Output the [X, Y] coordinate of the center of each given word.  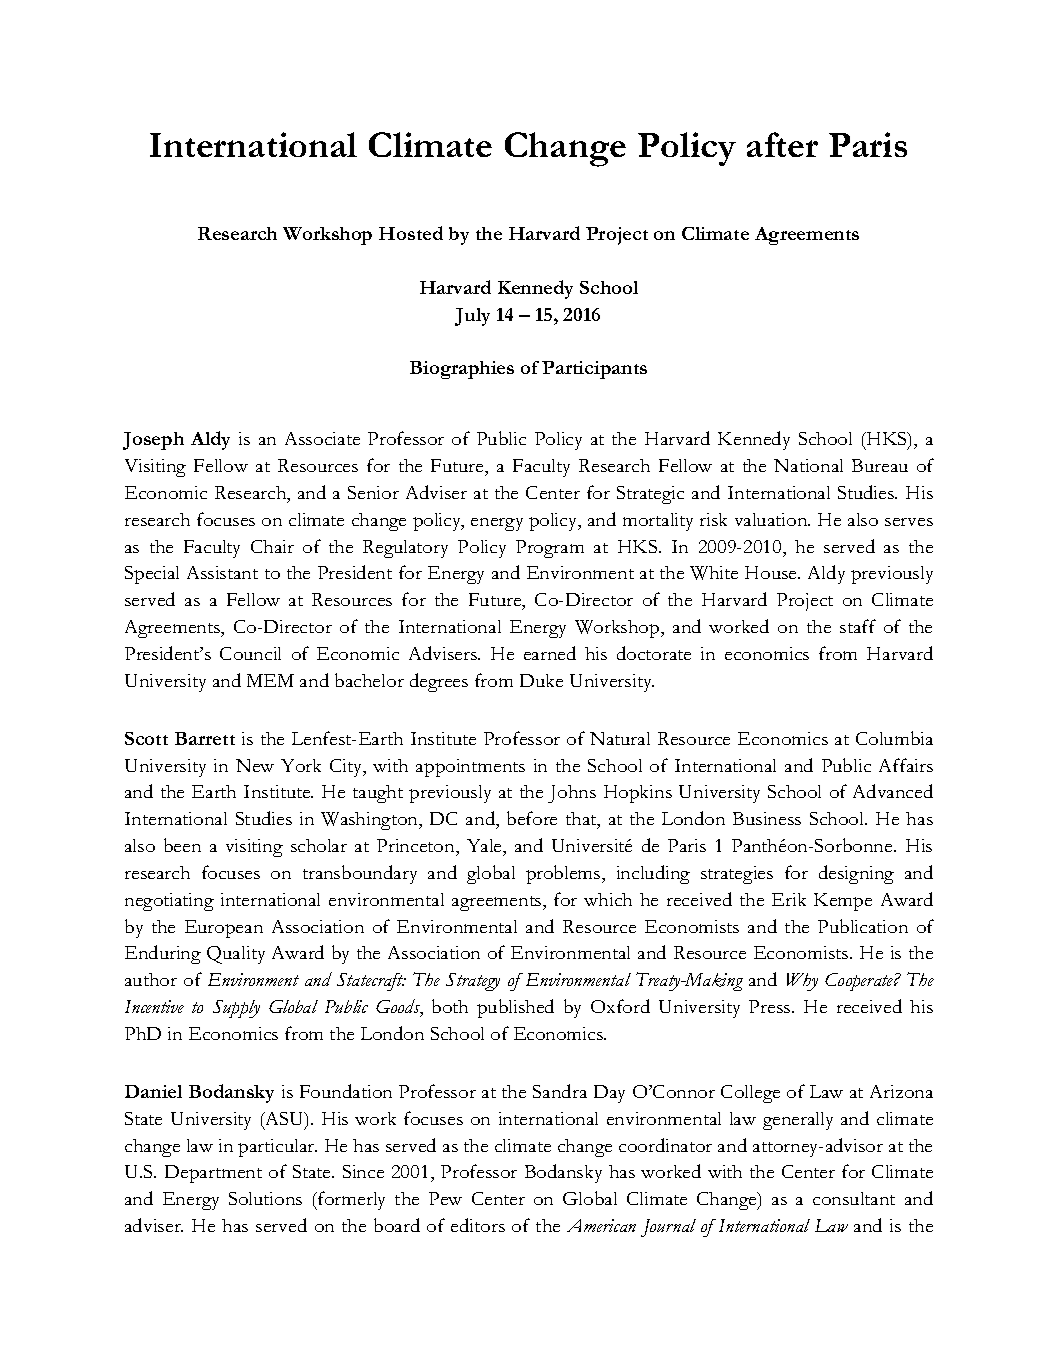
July [472, 317]
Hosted [411, 233]
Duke [541, 680]
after [782, 144]
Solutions [265, 1198]
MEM [270, 680]
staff [858, 626]
